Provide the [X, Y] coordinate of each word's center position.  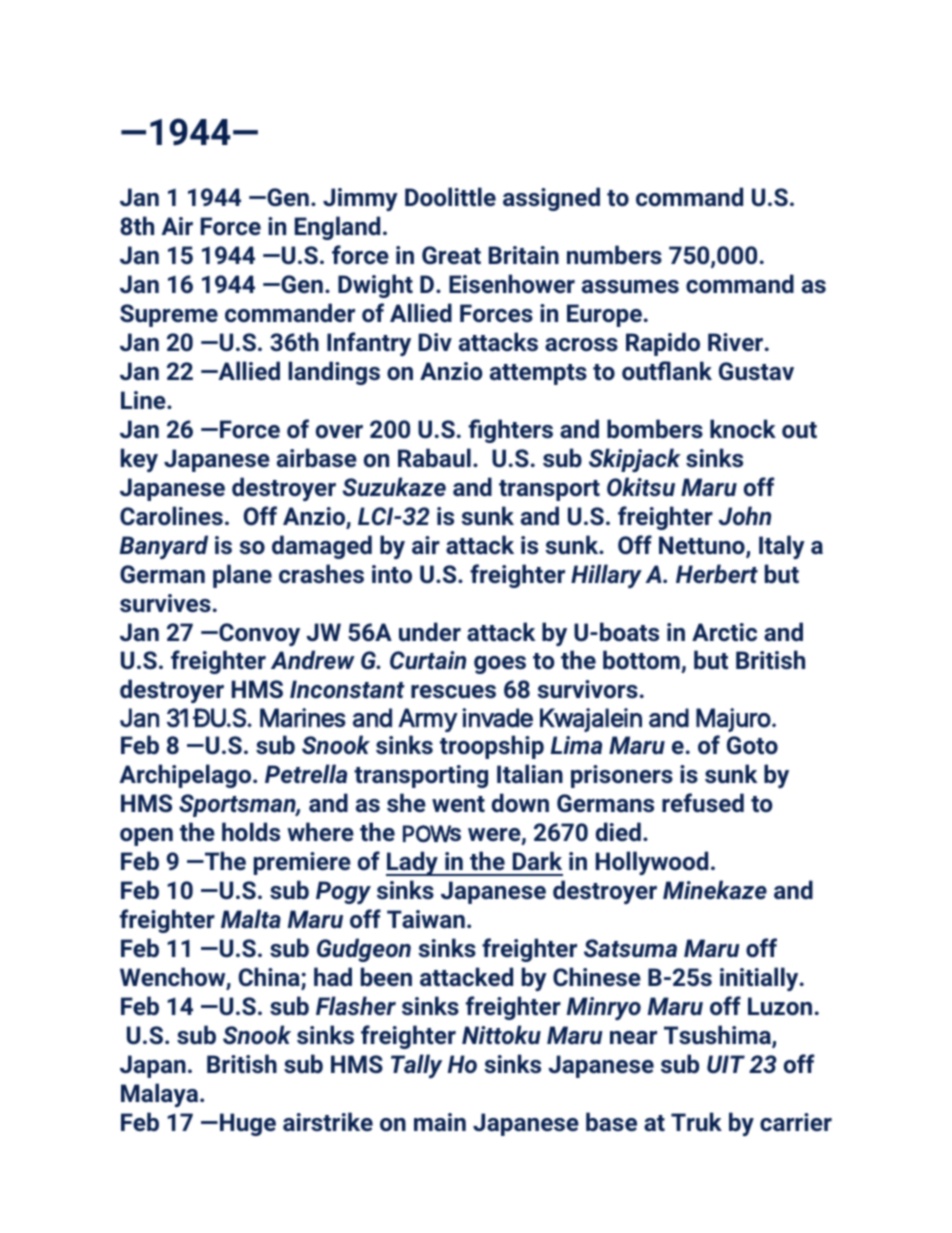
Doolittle [450, 196]
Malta [251, 918]
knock [743, 428]
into [392, 574]
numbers [614, 254]
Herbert [717, 573]
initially [760, 979]
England [337, 228]
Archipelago [185, 776]
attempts [538, 374]
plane [242, 576]
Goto [752, 745]
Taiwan [426, 919]
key [139, 460]
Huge [248, 1124]
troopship [492, 747]
